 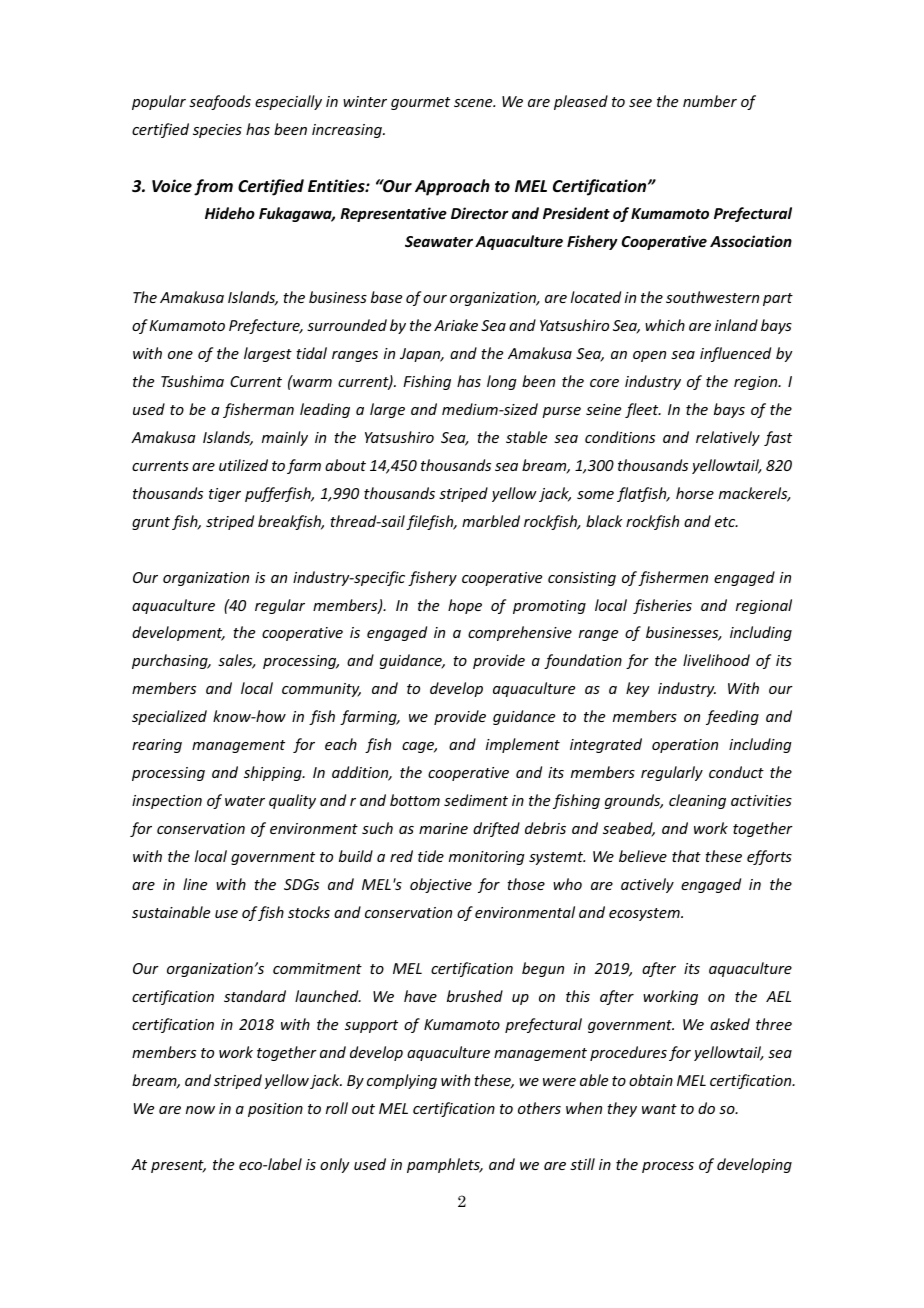 I want to click on utilized, so click(x=243, y=465).
